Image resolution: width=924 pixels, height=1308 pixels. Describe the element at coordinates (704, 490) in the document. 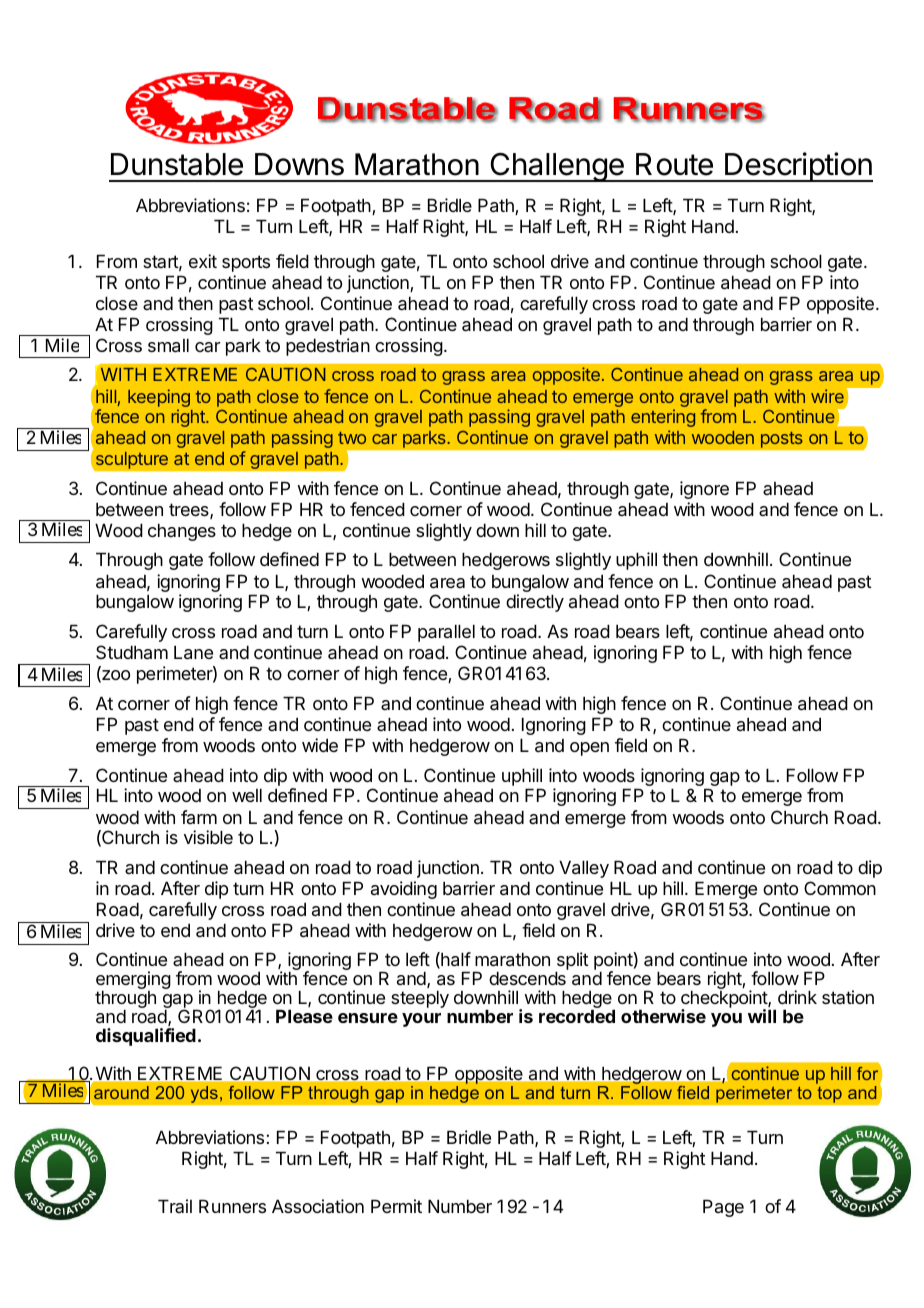

I see `ignore` at that location.
